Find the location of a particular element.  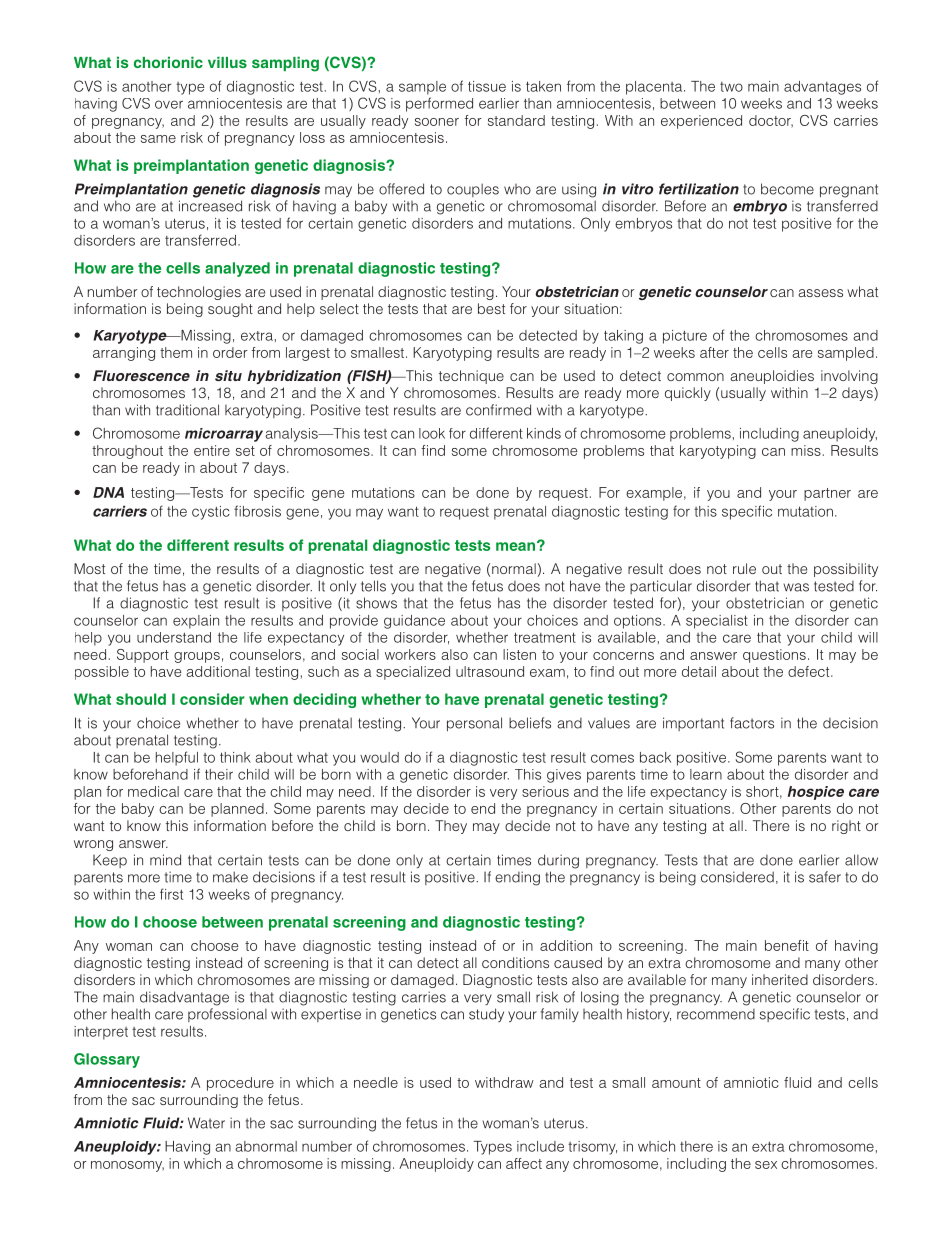

tissue is located at coordinates (487, 86).
